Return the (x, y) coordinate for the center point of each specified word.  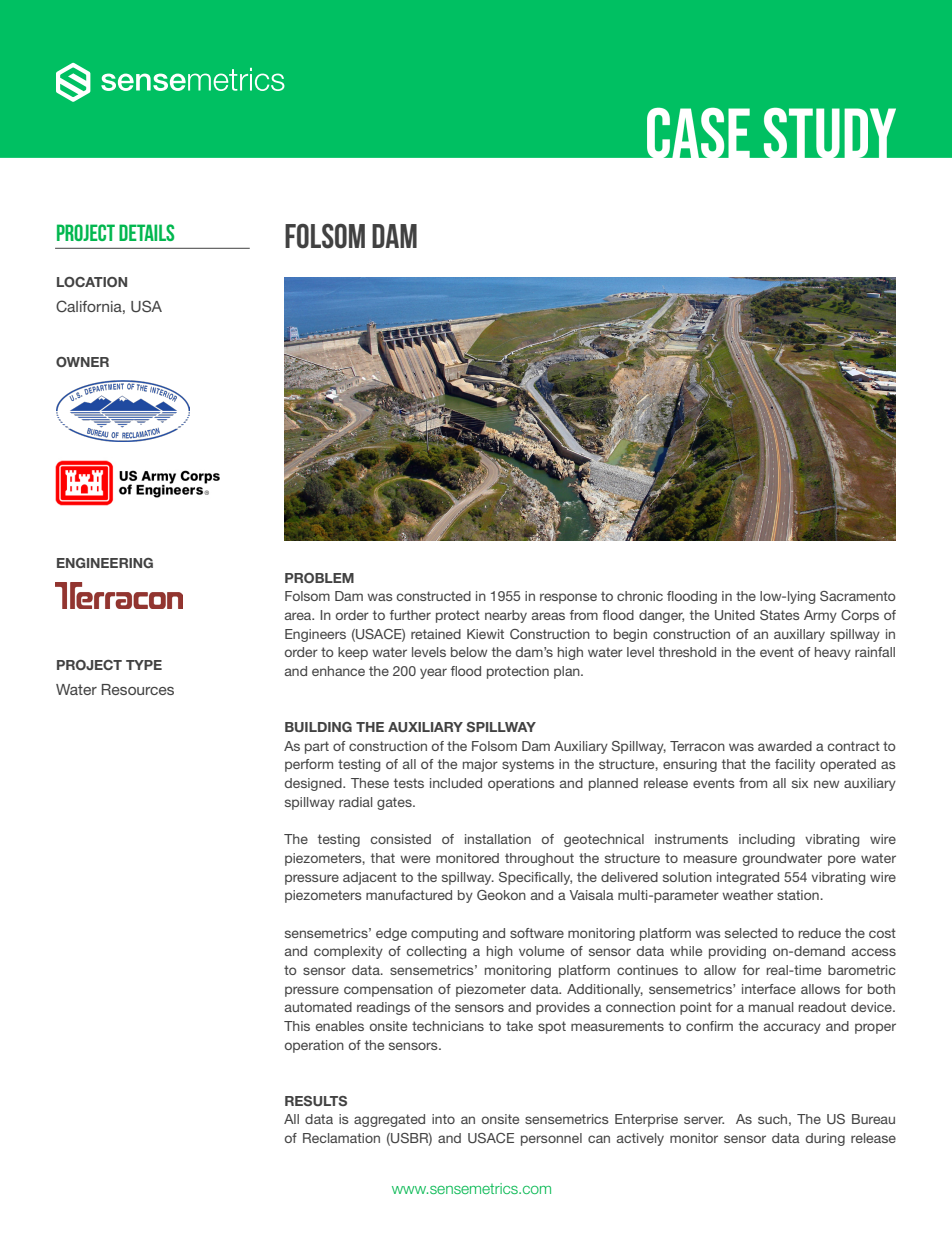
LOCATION (92, 282)
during (825, 1139)
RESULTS (316, 1101)
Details (146, 232)
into (443, 1119)
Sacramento (858, 596)
